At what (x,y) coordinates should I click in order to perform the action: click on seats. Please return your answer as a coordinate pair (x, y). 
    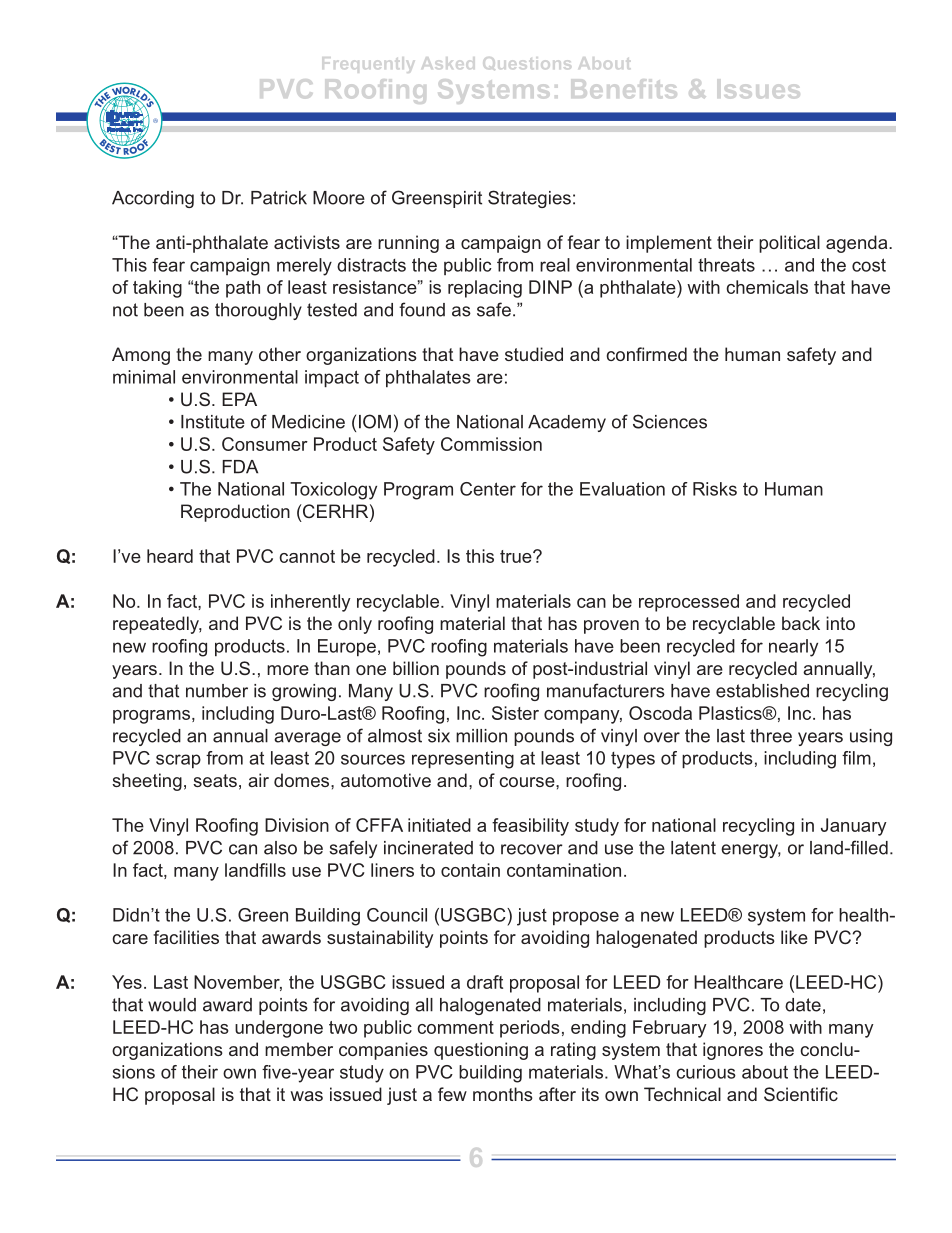
    Looking at the image, I should click on (215, 780).
